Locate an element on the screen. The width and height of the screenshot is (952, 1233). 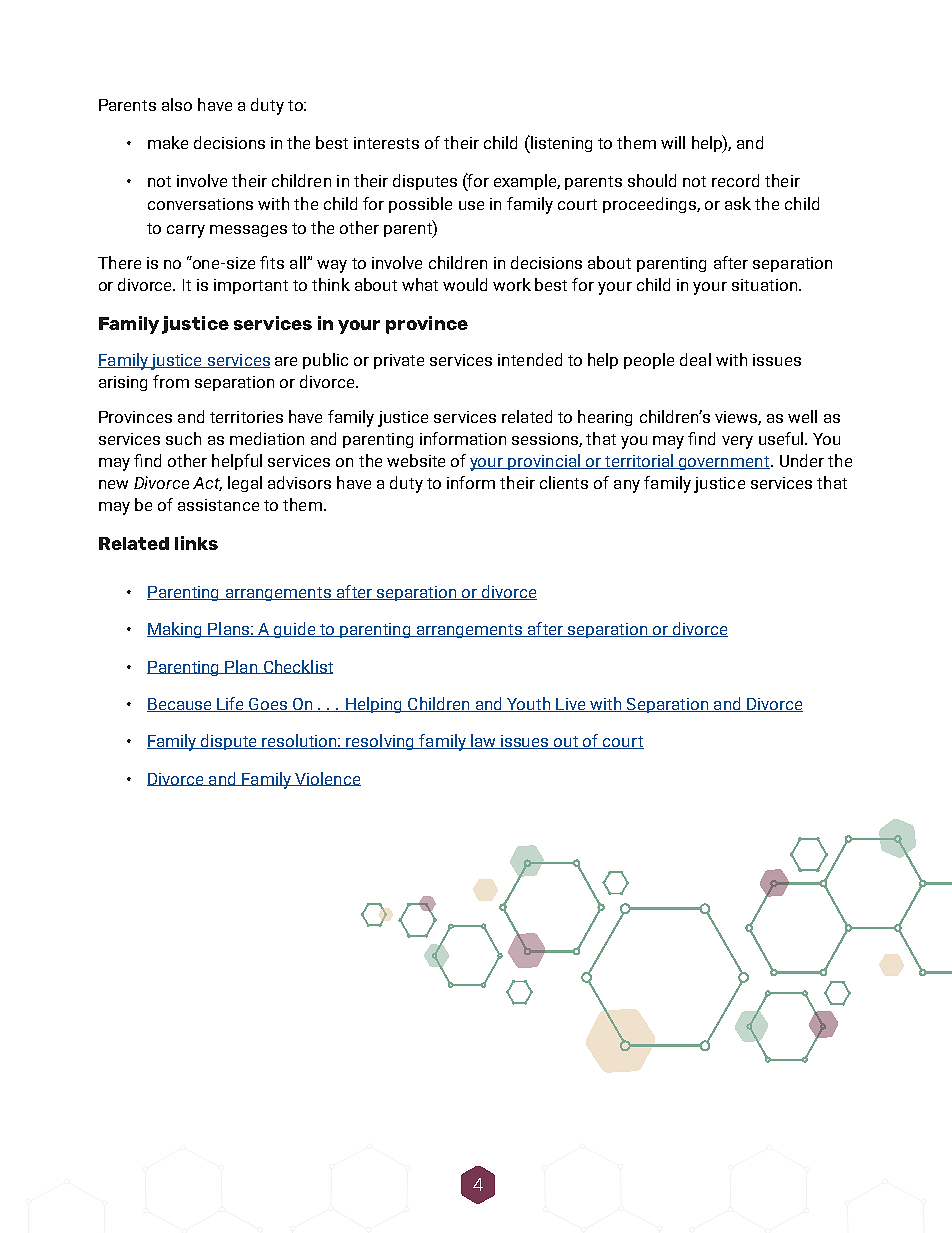
guide is located at coordinates (295, 630).
